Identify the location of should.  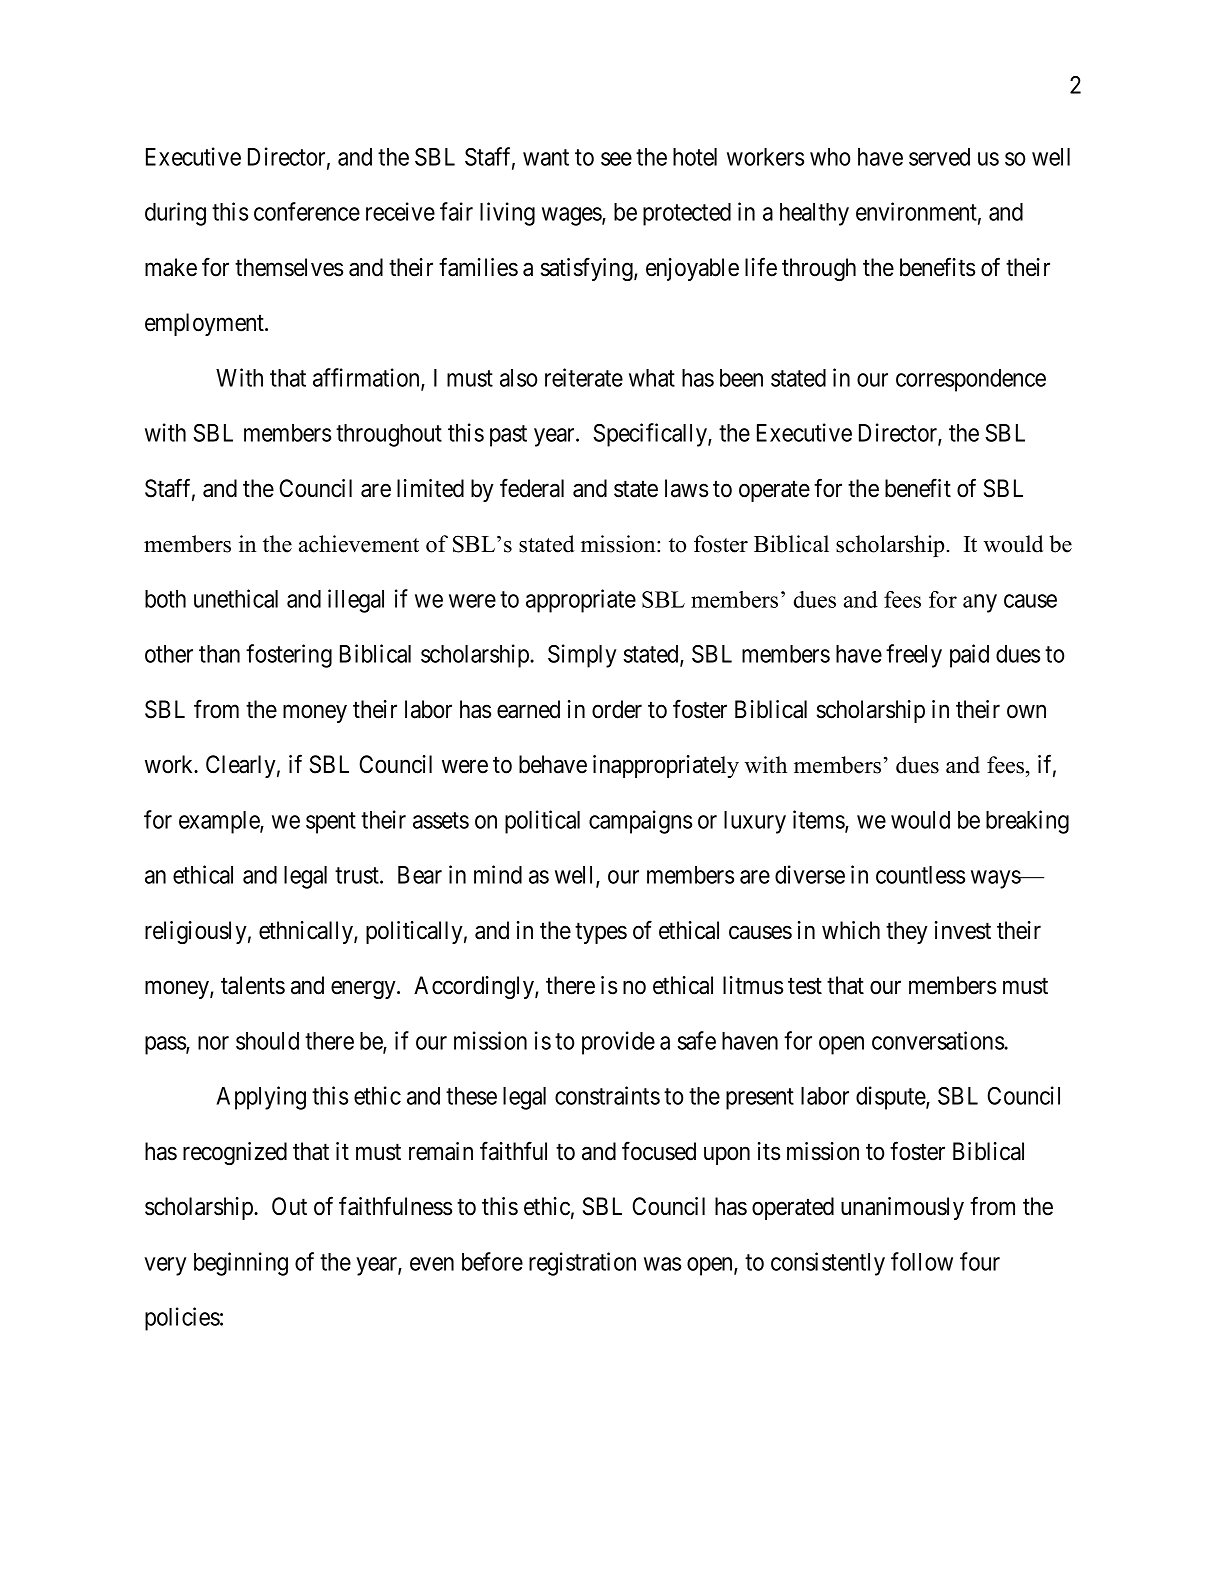
(267, 1041).
